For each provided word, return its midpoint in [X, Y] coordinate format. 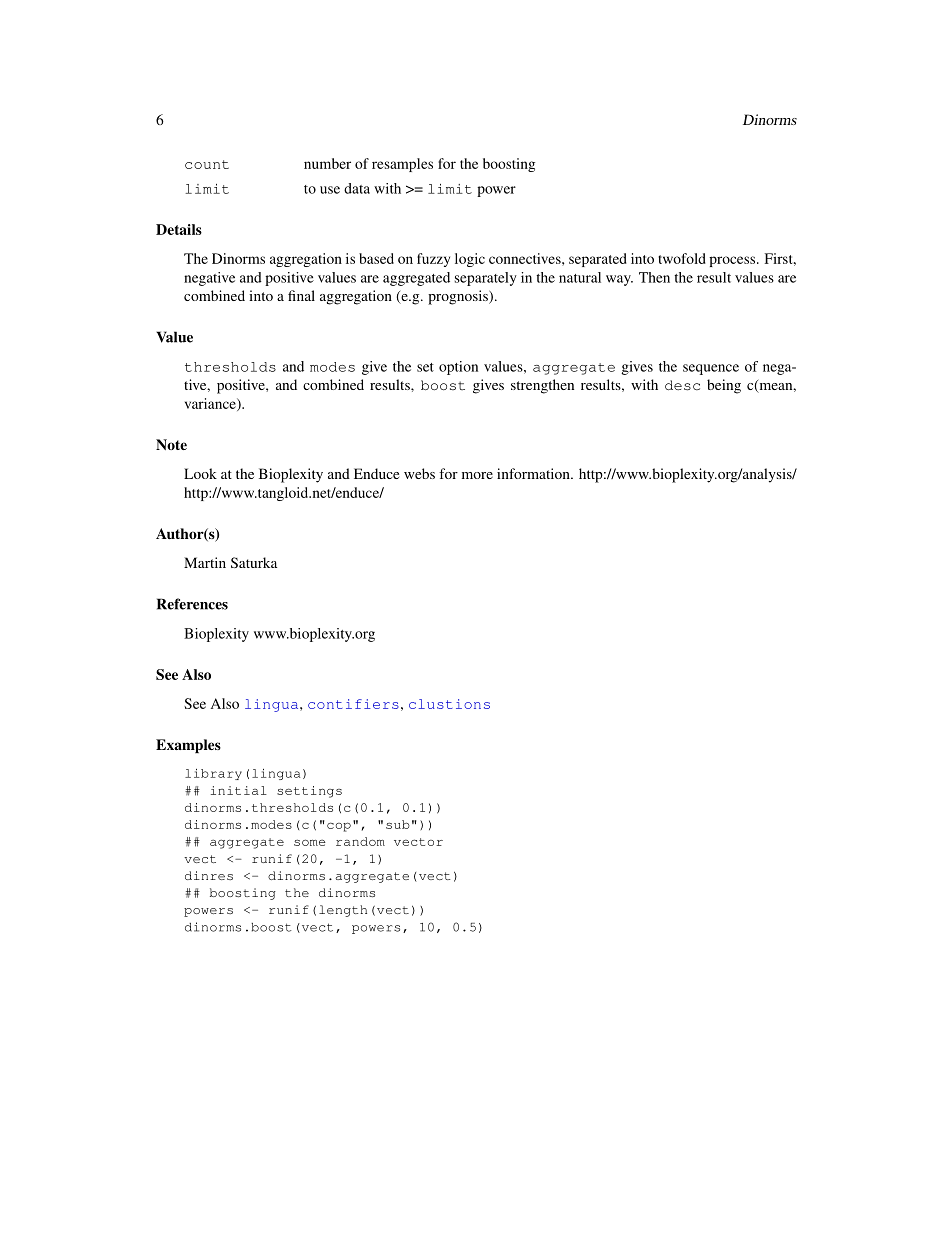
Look [200, 473]
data [357, 188]
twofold [682, 258]
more [477, 475]
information [534, 473]
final [301, 295]
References [192, 604]
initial [239, 790]
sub [398, 824]
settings [309, 792]
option [458, 368]
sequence [711, 369]
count [207, 164]
